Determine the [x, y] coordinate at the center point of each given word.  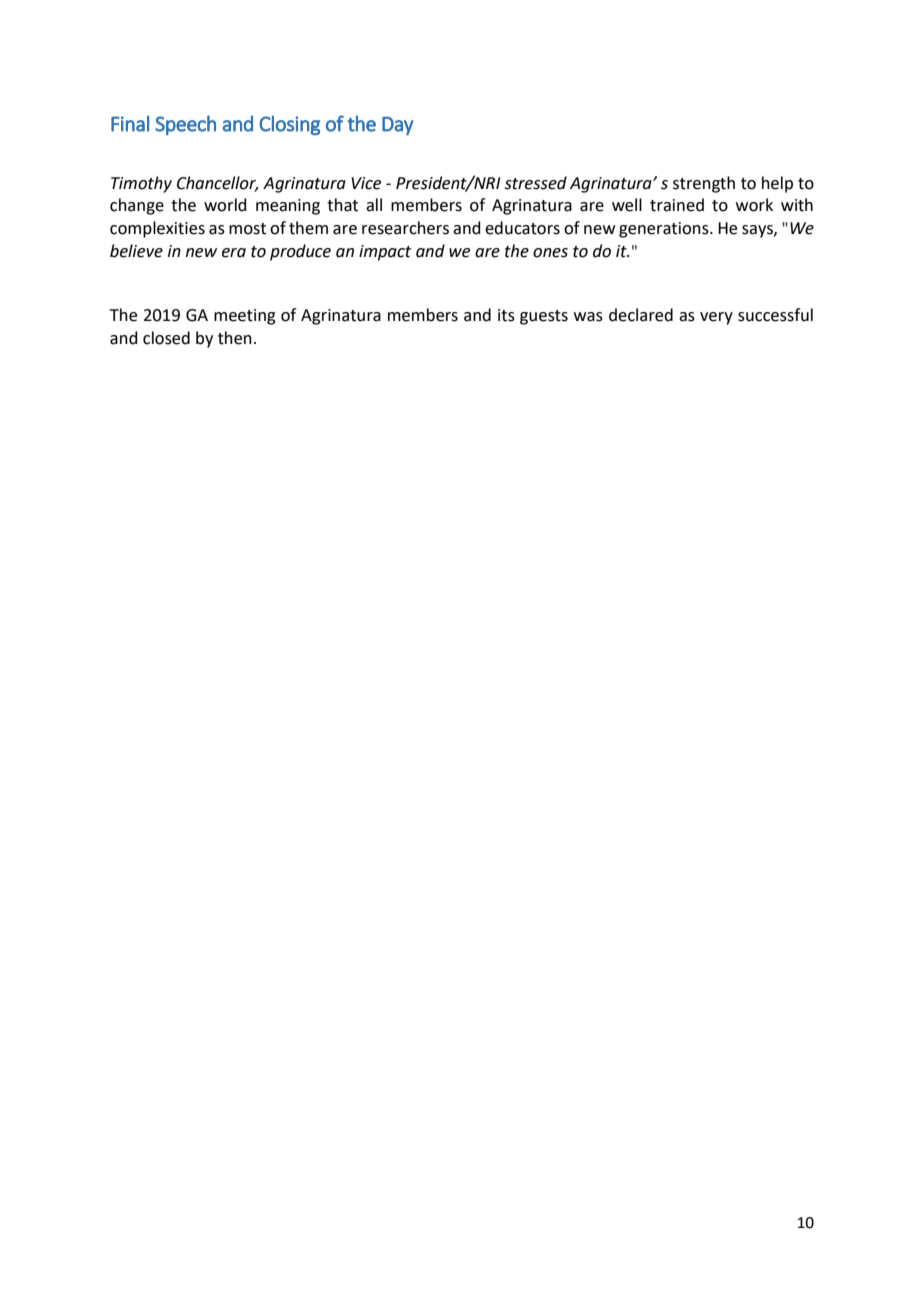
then [235, 338]
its [506, 315]
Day [398, 125]
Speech [185, 125]
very [716, 318]
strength [704, 184]
